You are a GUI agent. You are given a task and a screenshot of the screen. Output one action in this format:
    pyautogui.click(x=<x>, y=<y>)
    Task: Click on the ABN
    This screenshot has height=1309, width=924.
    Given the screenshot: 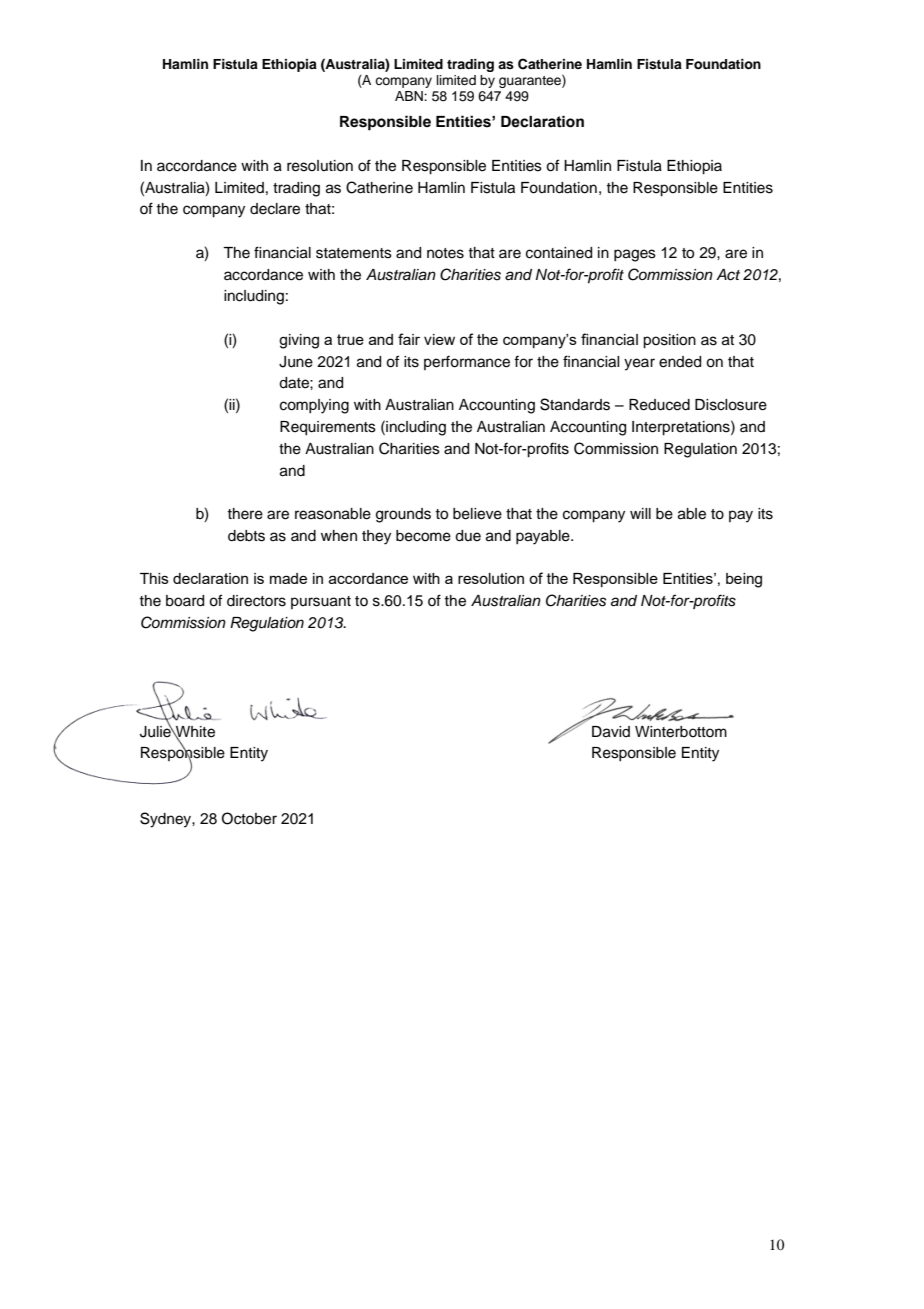 What is the action you would take?
    pyautogui.click(x=410, y=96)
